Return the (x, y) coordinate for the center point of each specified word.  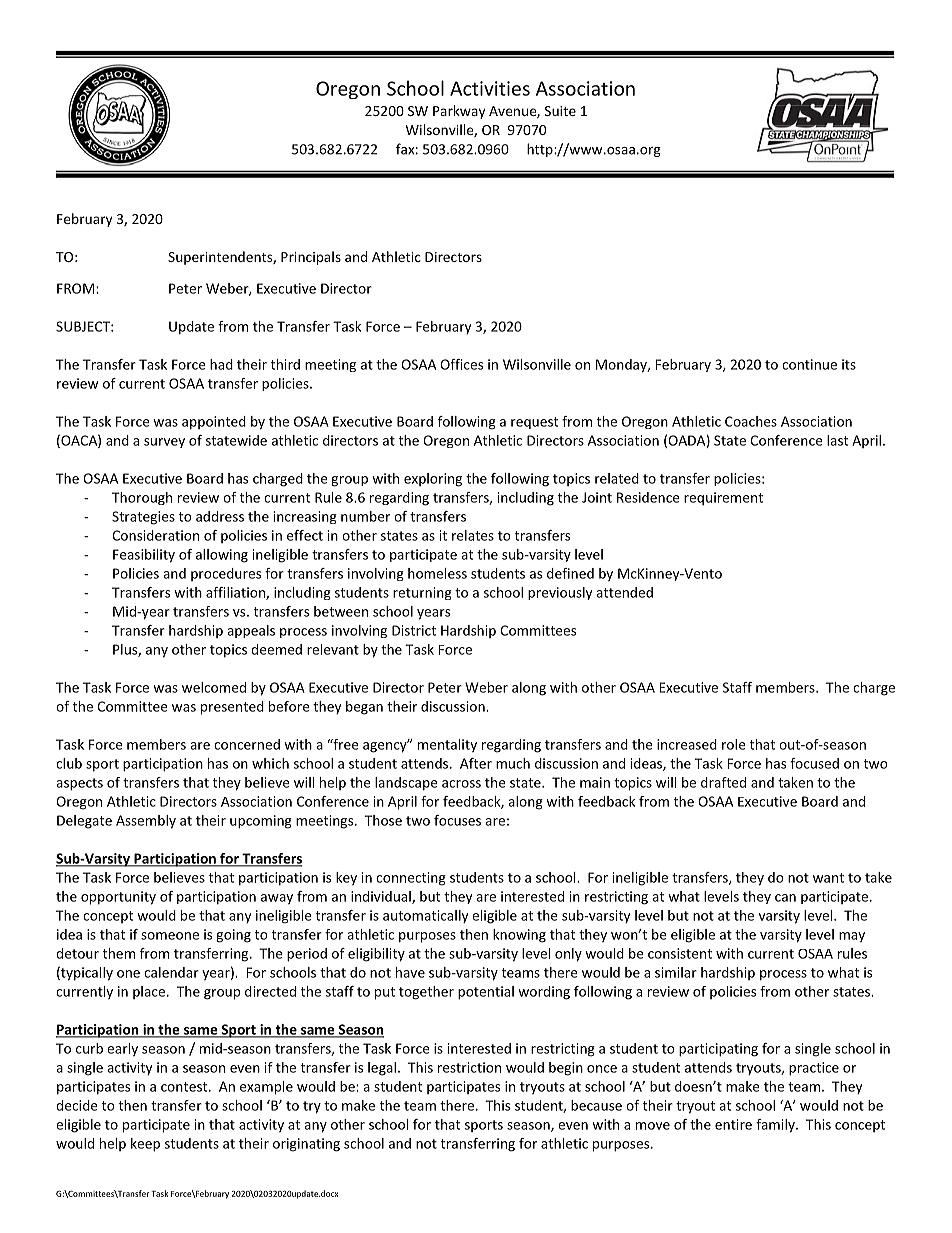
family (776, 1126)
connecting (411, 879)
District (414, 630)
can (785, 898)
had (221, 364)
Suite (560, 111)
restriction (469, 1067)
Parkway (459, 112)
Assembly (146, 822)
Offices (461, 364)
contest (185, 1087)
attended (624, 592)
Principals (311, 258)
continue (809, 364)
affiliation (236, 593)
